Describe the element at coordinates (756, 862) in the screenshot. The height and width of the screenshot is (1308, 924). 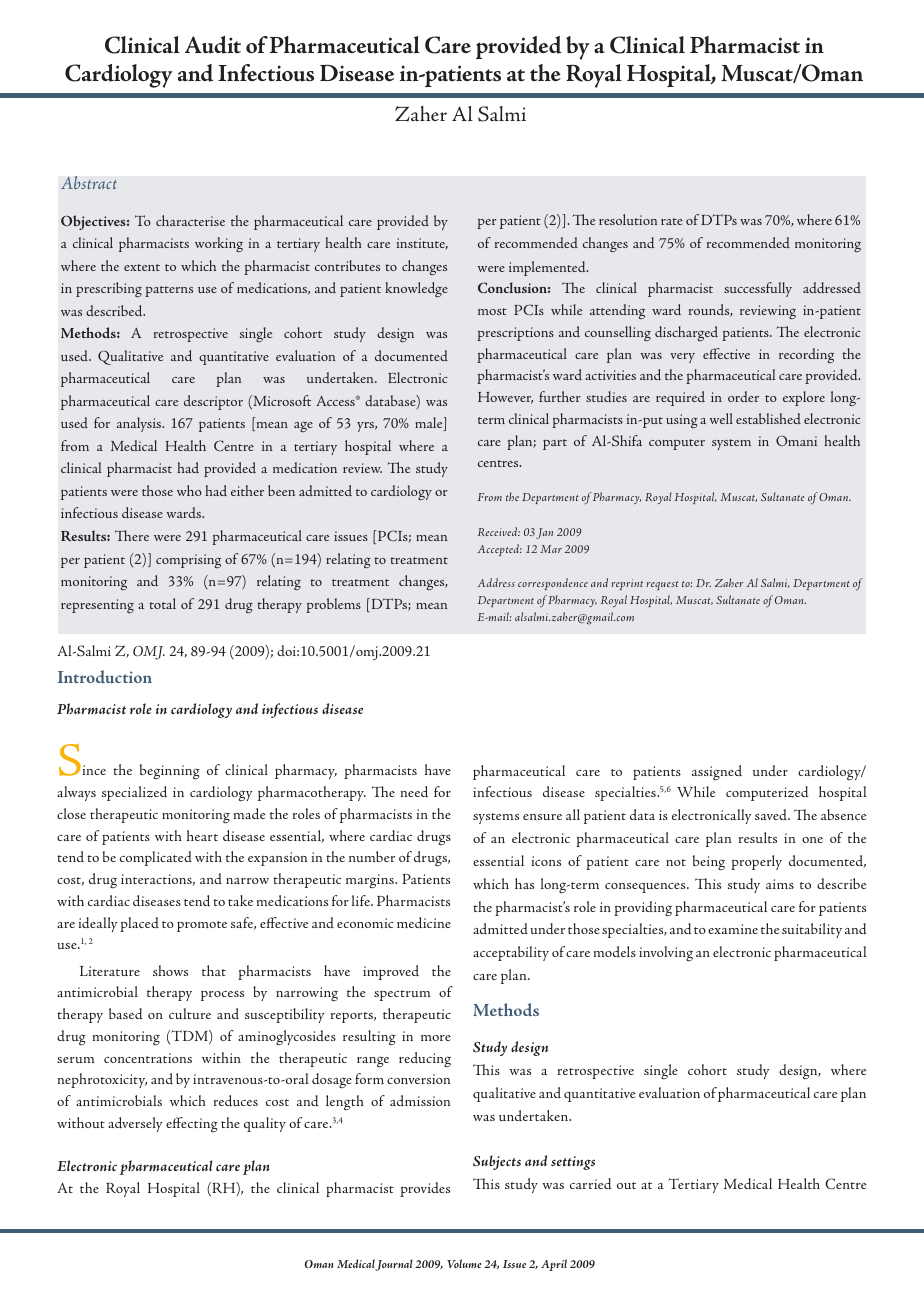
I see `properly` at that location.
